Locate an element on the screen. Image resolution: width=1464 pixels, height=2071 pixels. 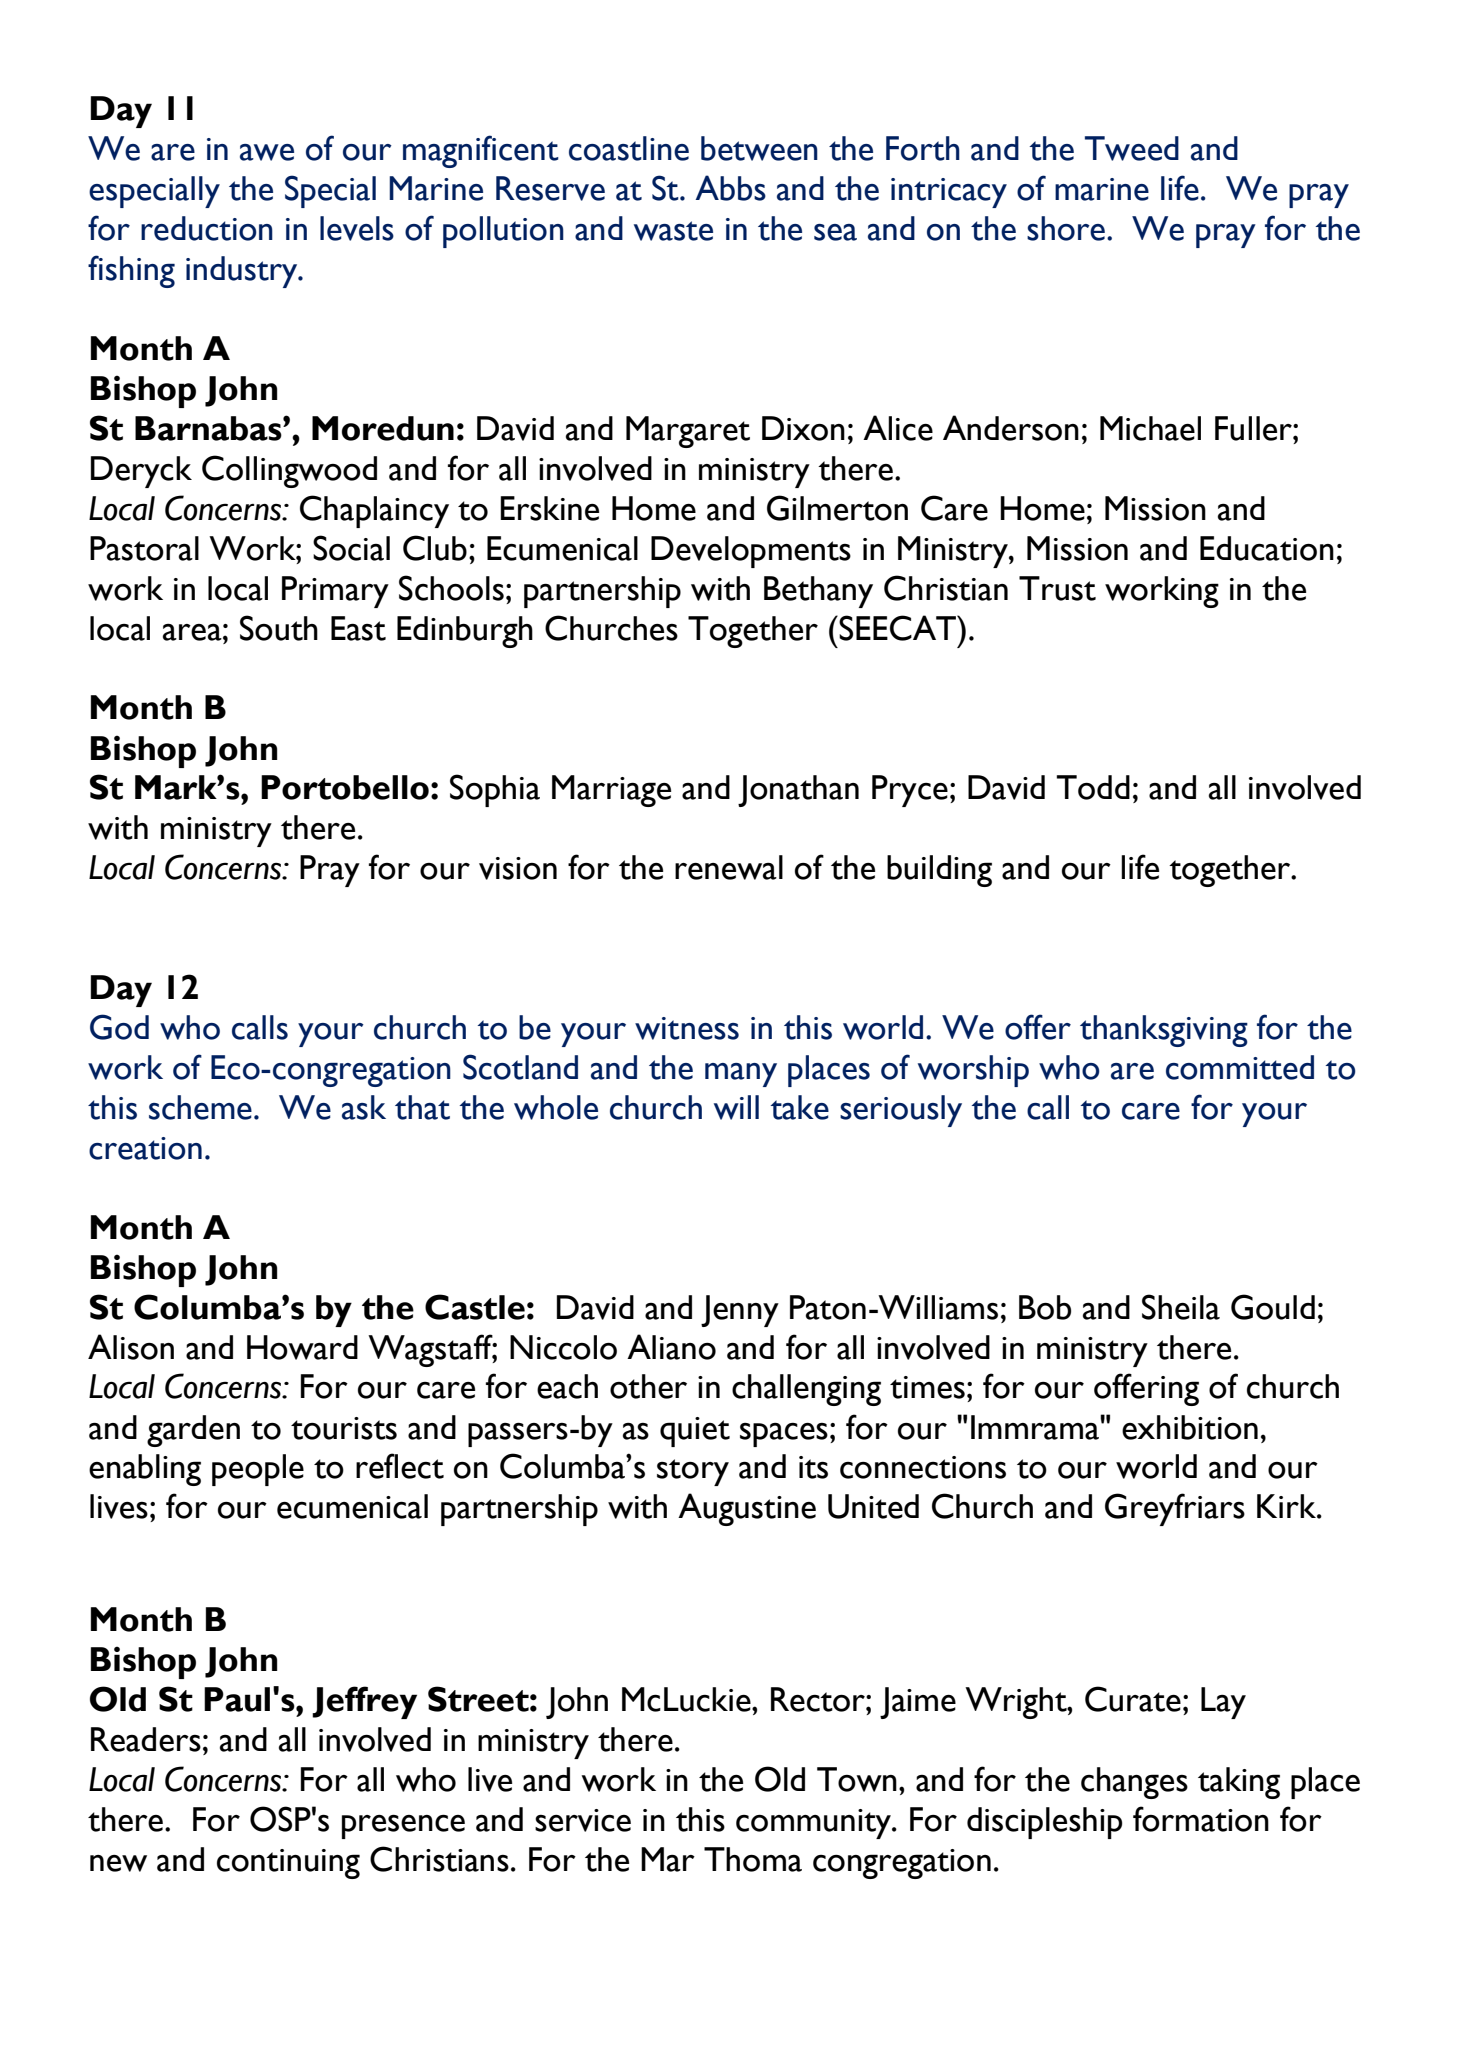
continuing is located at coordinates (288, 1864).
